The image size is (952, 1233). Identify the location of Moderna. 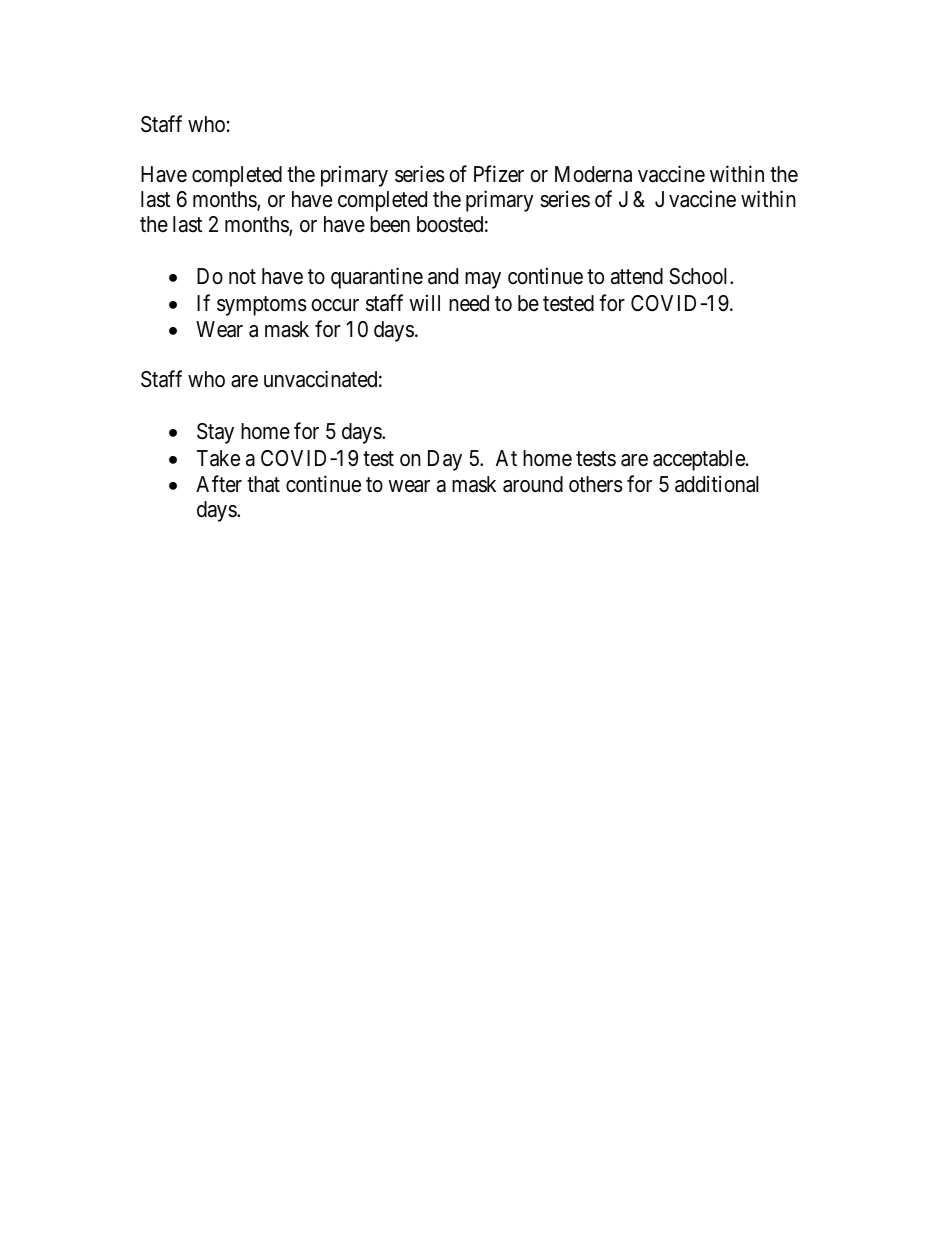
(593, 174).
